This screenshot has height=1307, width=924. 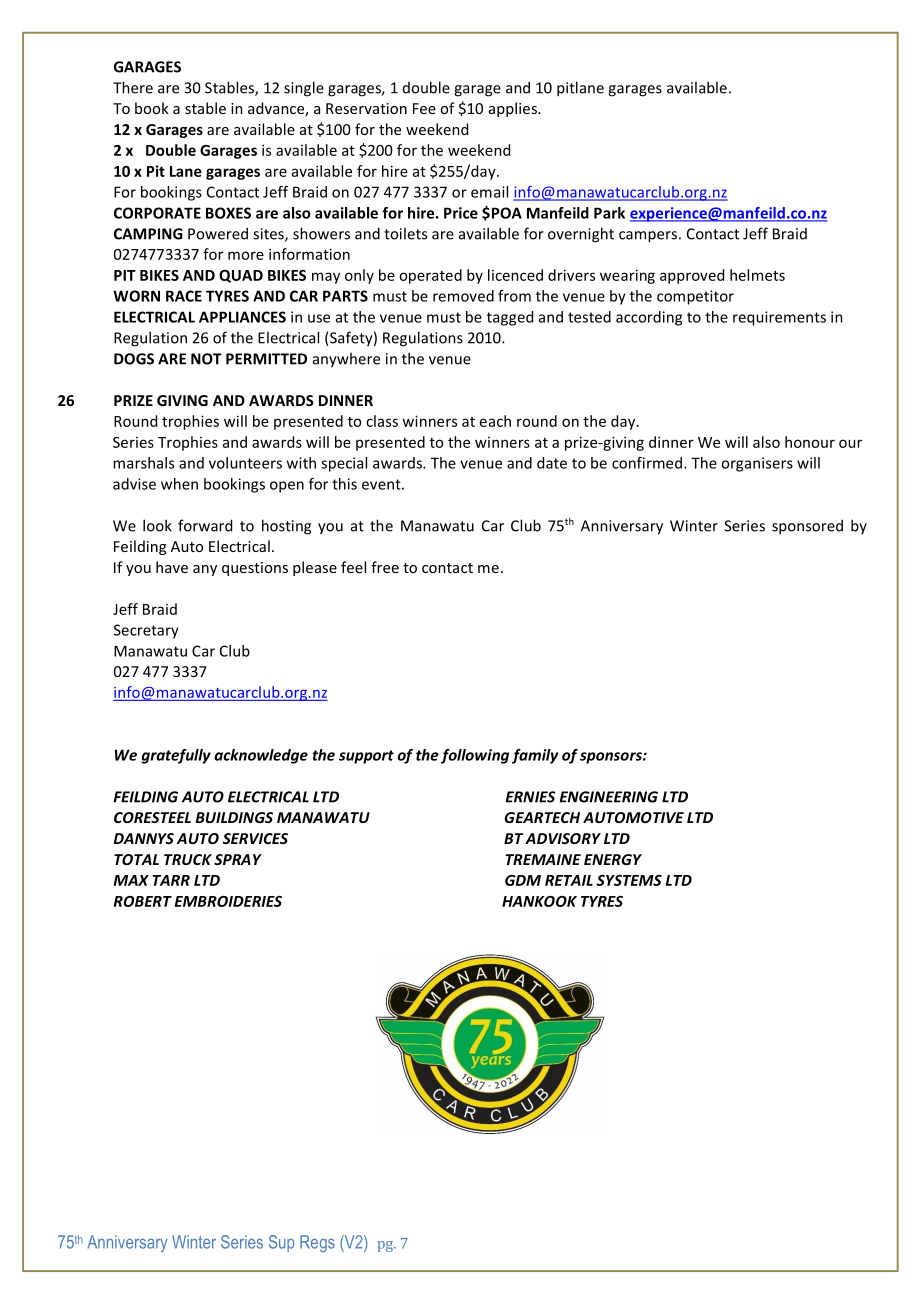 What do you see at coordinates (228, 901) in the screenshot?
I see `EMBROIDERIES` at bounding box center [228, 901].
